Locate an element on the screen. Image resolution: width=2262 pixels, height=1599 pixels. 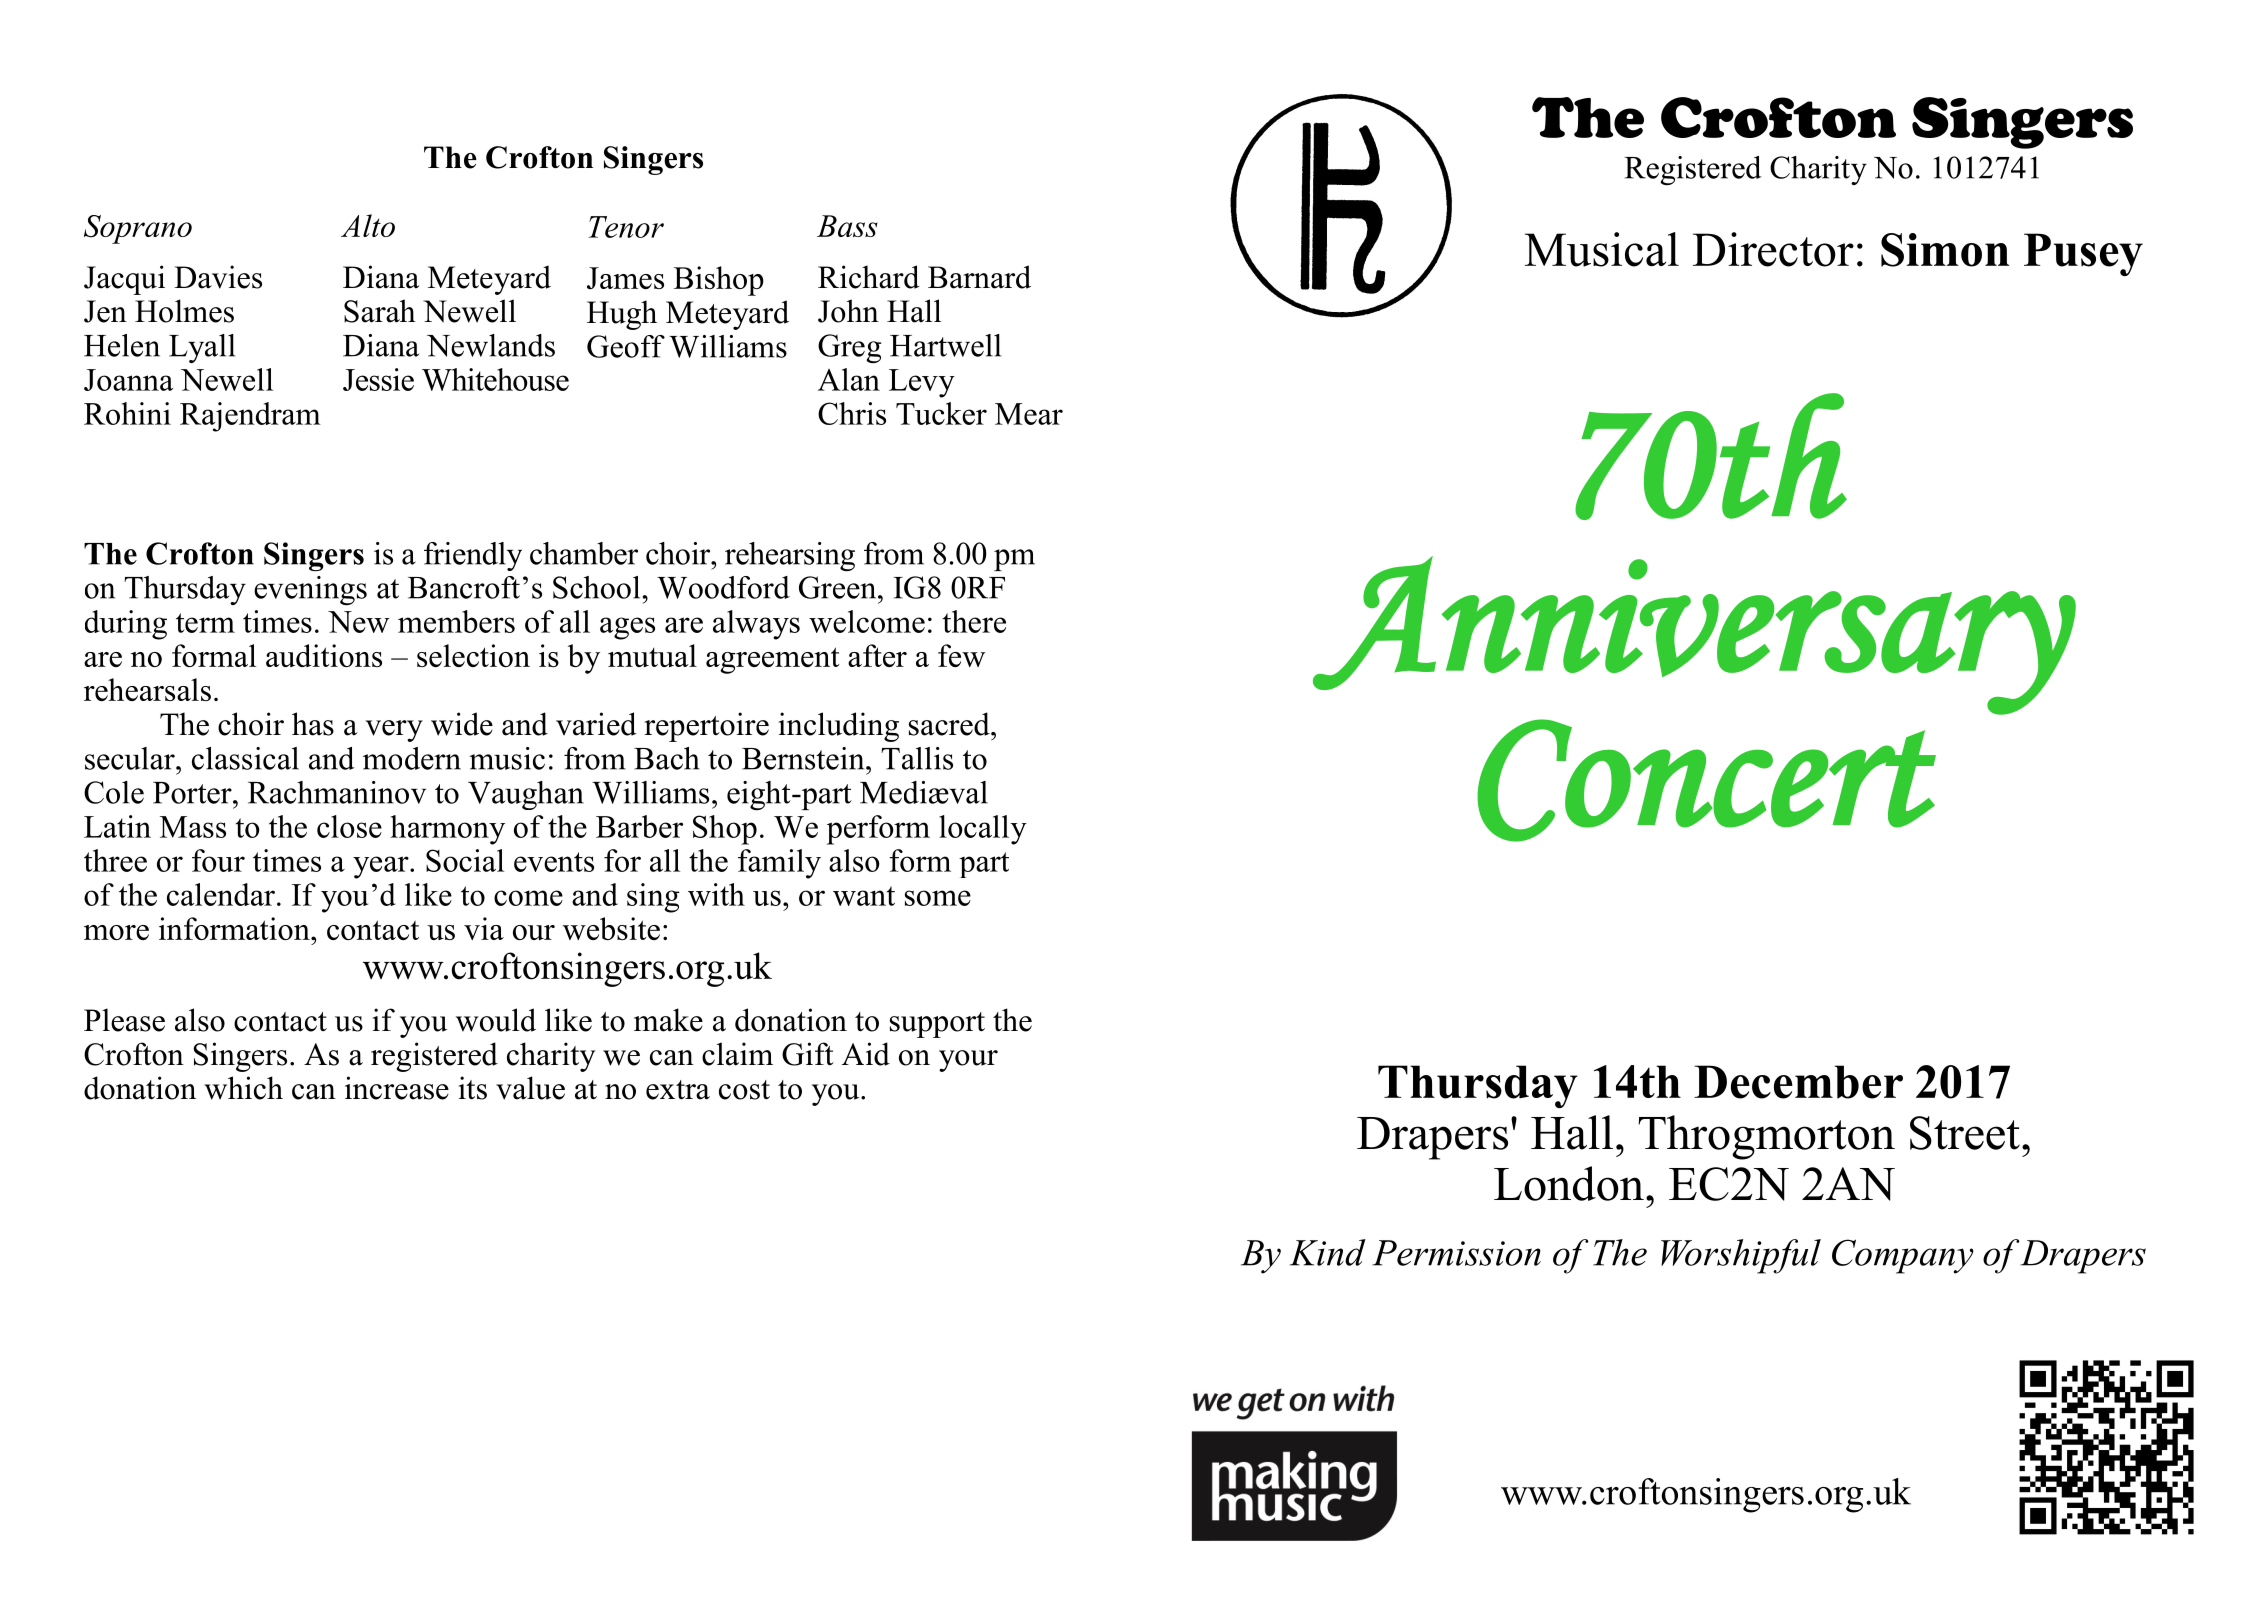
Barnard is located at coordinates (979, 277).
